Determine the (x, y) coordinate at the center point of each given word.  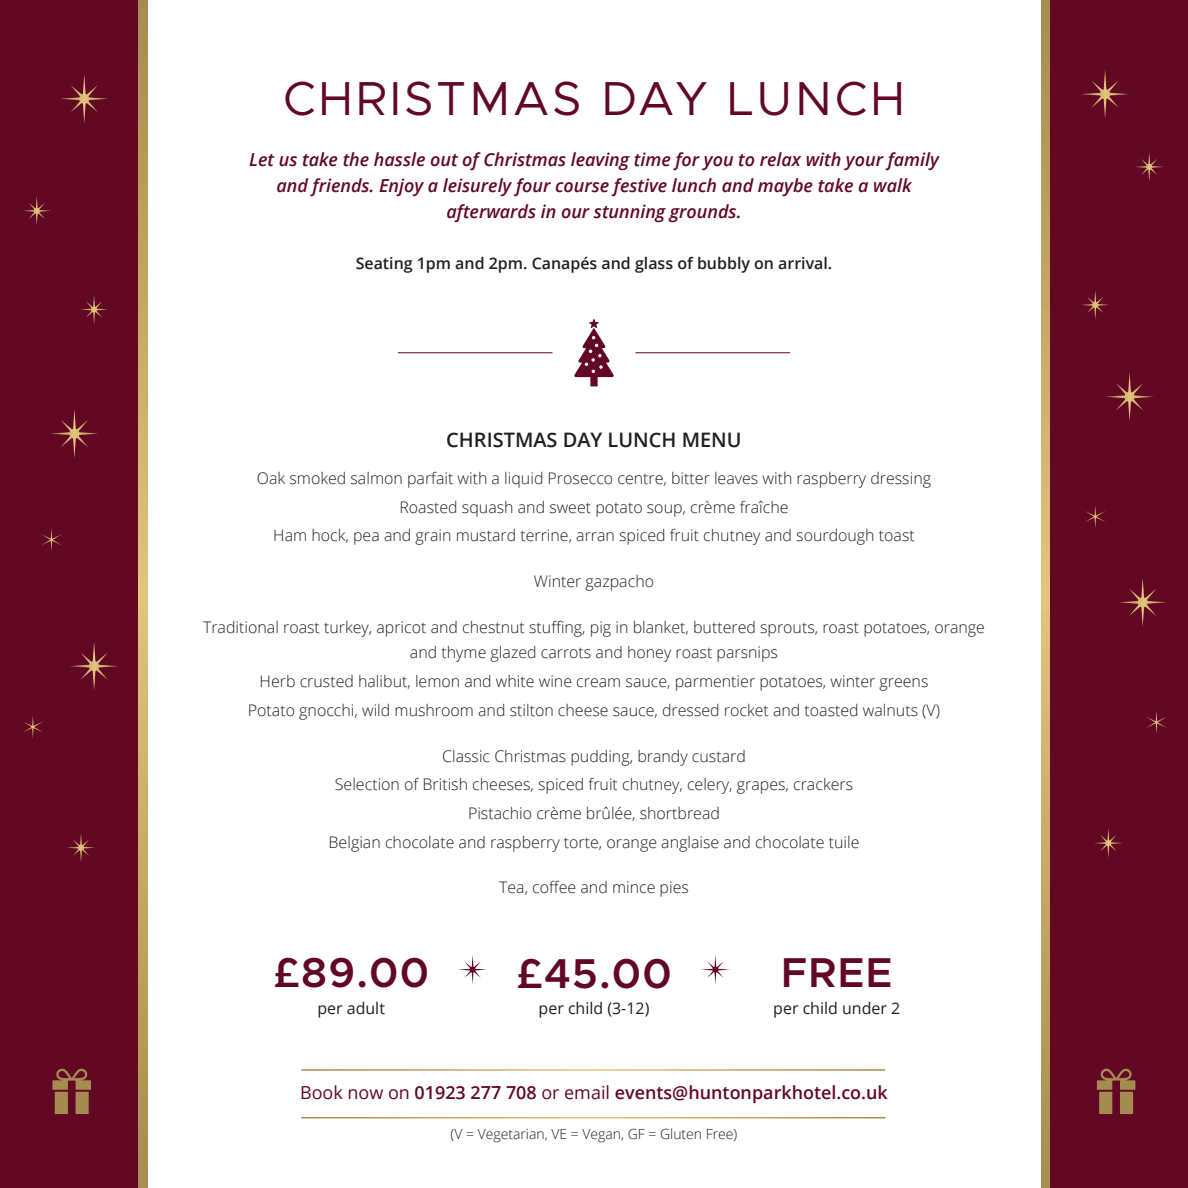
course (582, 187)
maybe (785, 187)
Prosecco (580, 478)
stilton (531, 710)
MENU (711, 440)
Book (322, 1092)
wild (375, 710)
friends (341, 187)
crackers (823, 784)
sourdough (834, 537)
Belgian (355, 844)
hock (330, 536)
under (865, 1008)
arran (595, 537)
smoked (317, 478)
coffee (554, 887)
